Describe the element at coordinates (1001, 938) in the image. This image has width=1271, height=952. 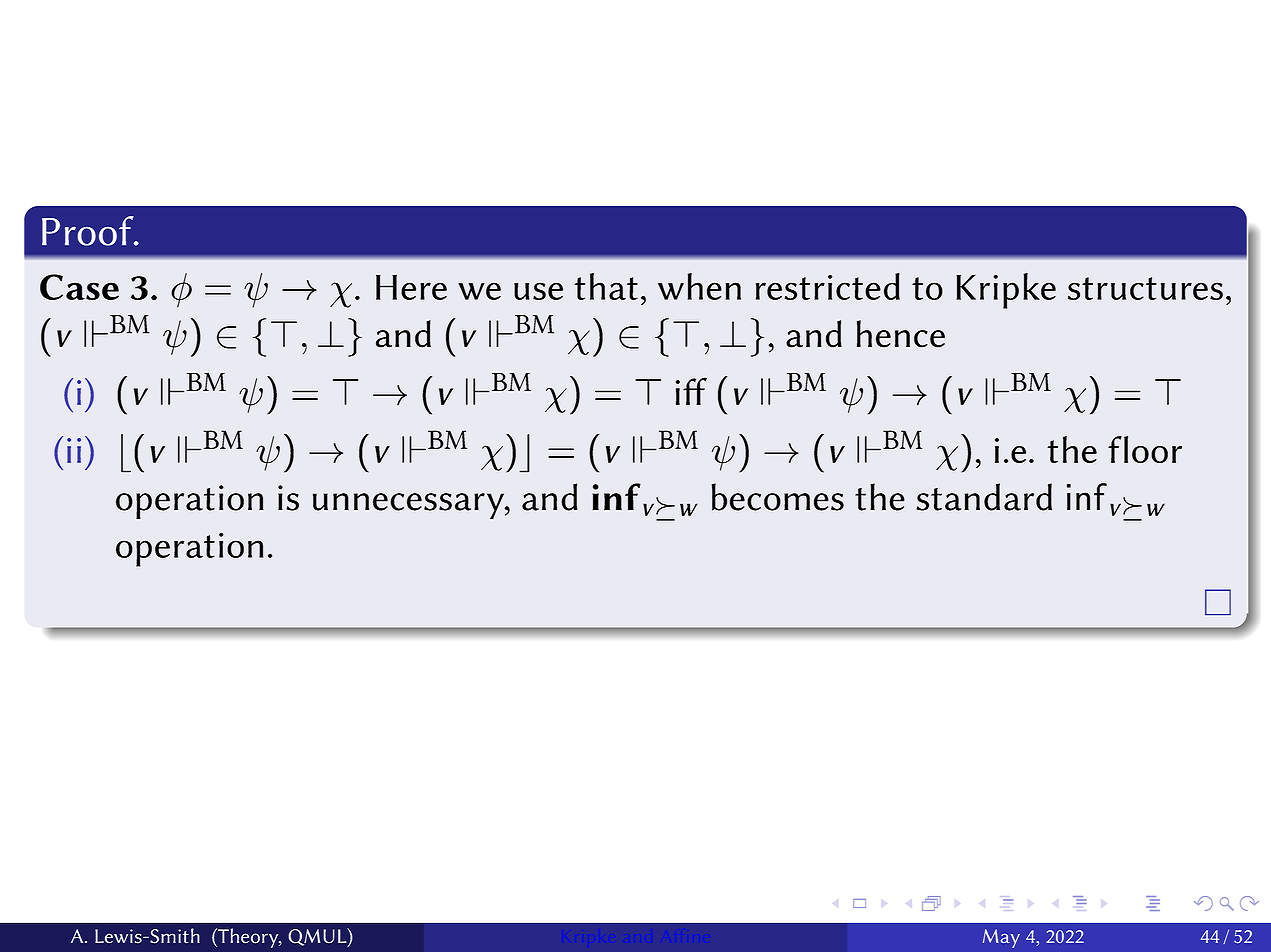
I see `May` at that location.
